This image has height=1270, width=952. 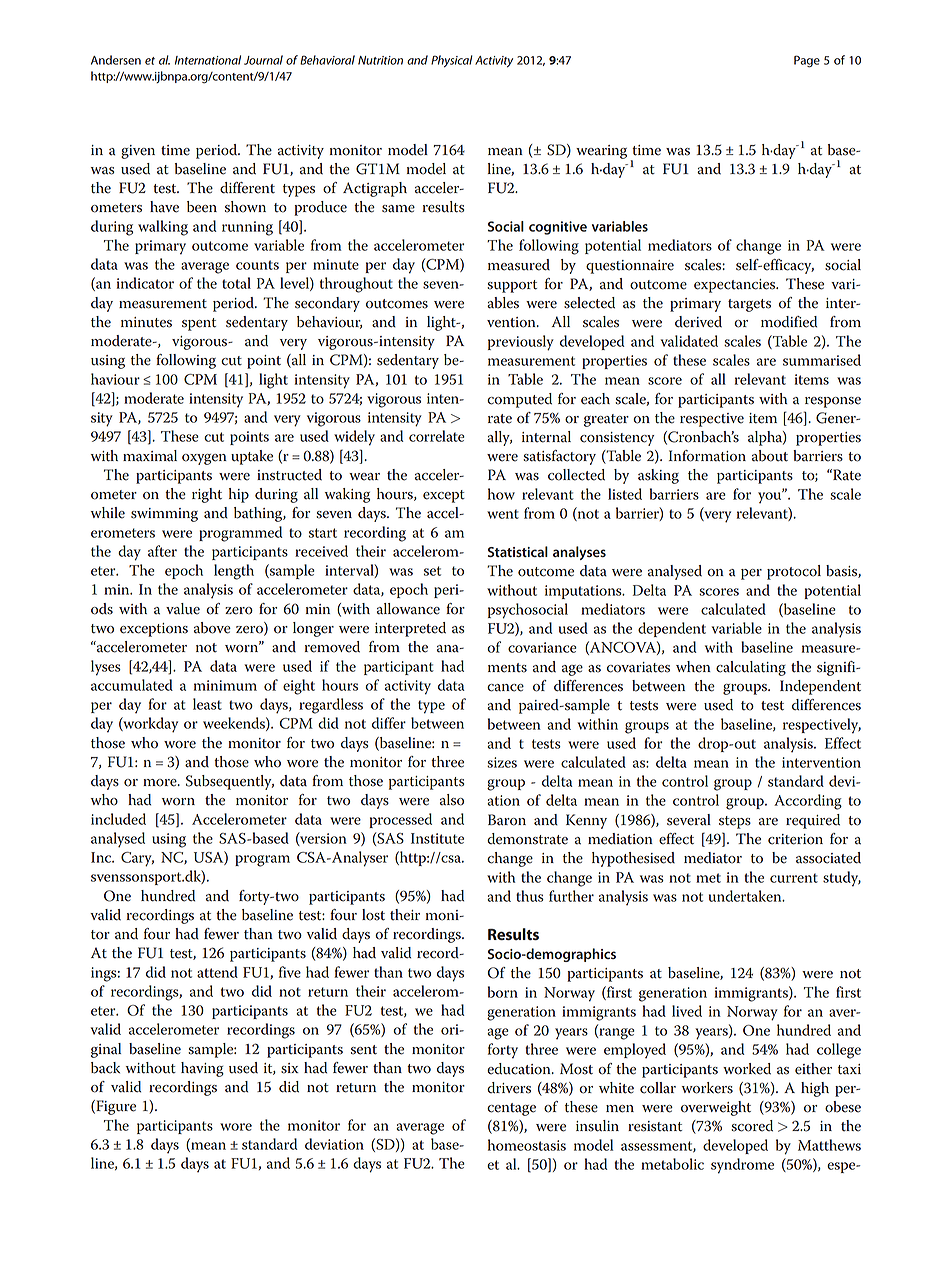 I want to click on modified, so click(x=789, y=322).
